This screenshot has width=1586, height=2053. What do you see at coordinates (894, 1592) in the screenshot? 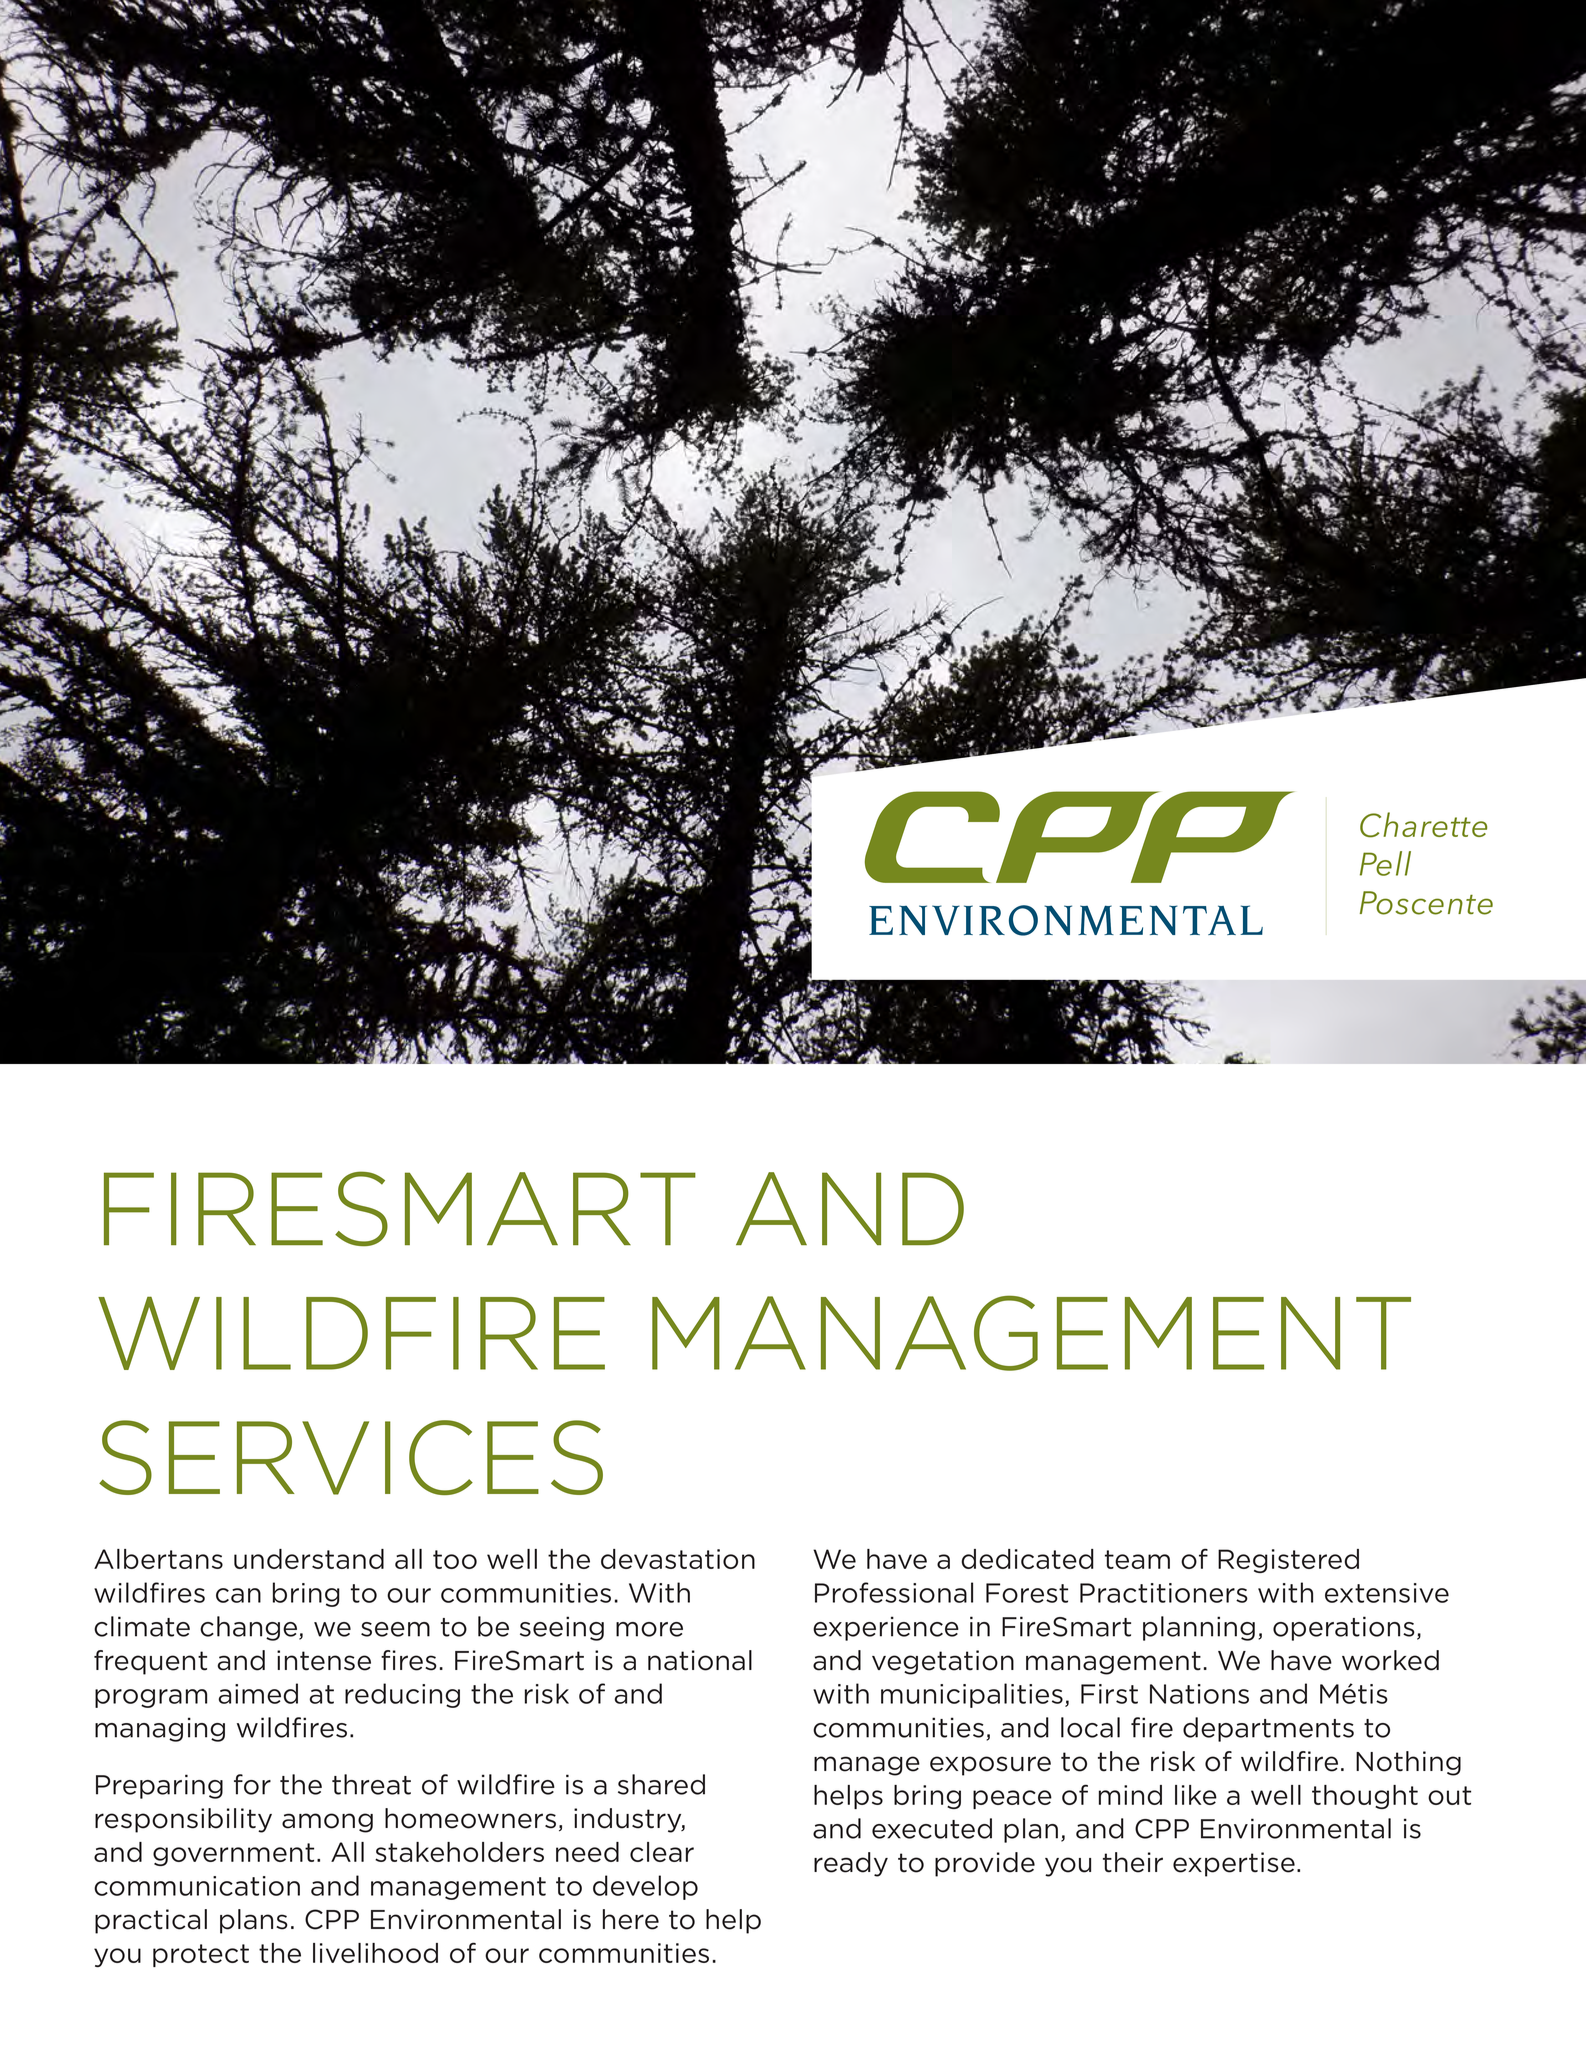
I see `Professional` at bounding box center [894, 1592].
